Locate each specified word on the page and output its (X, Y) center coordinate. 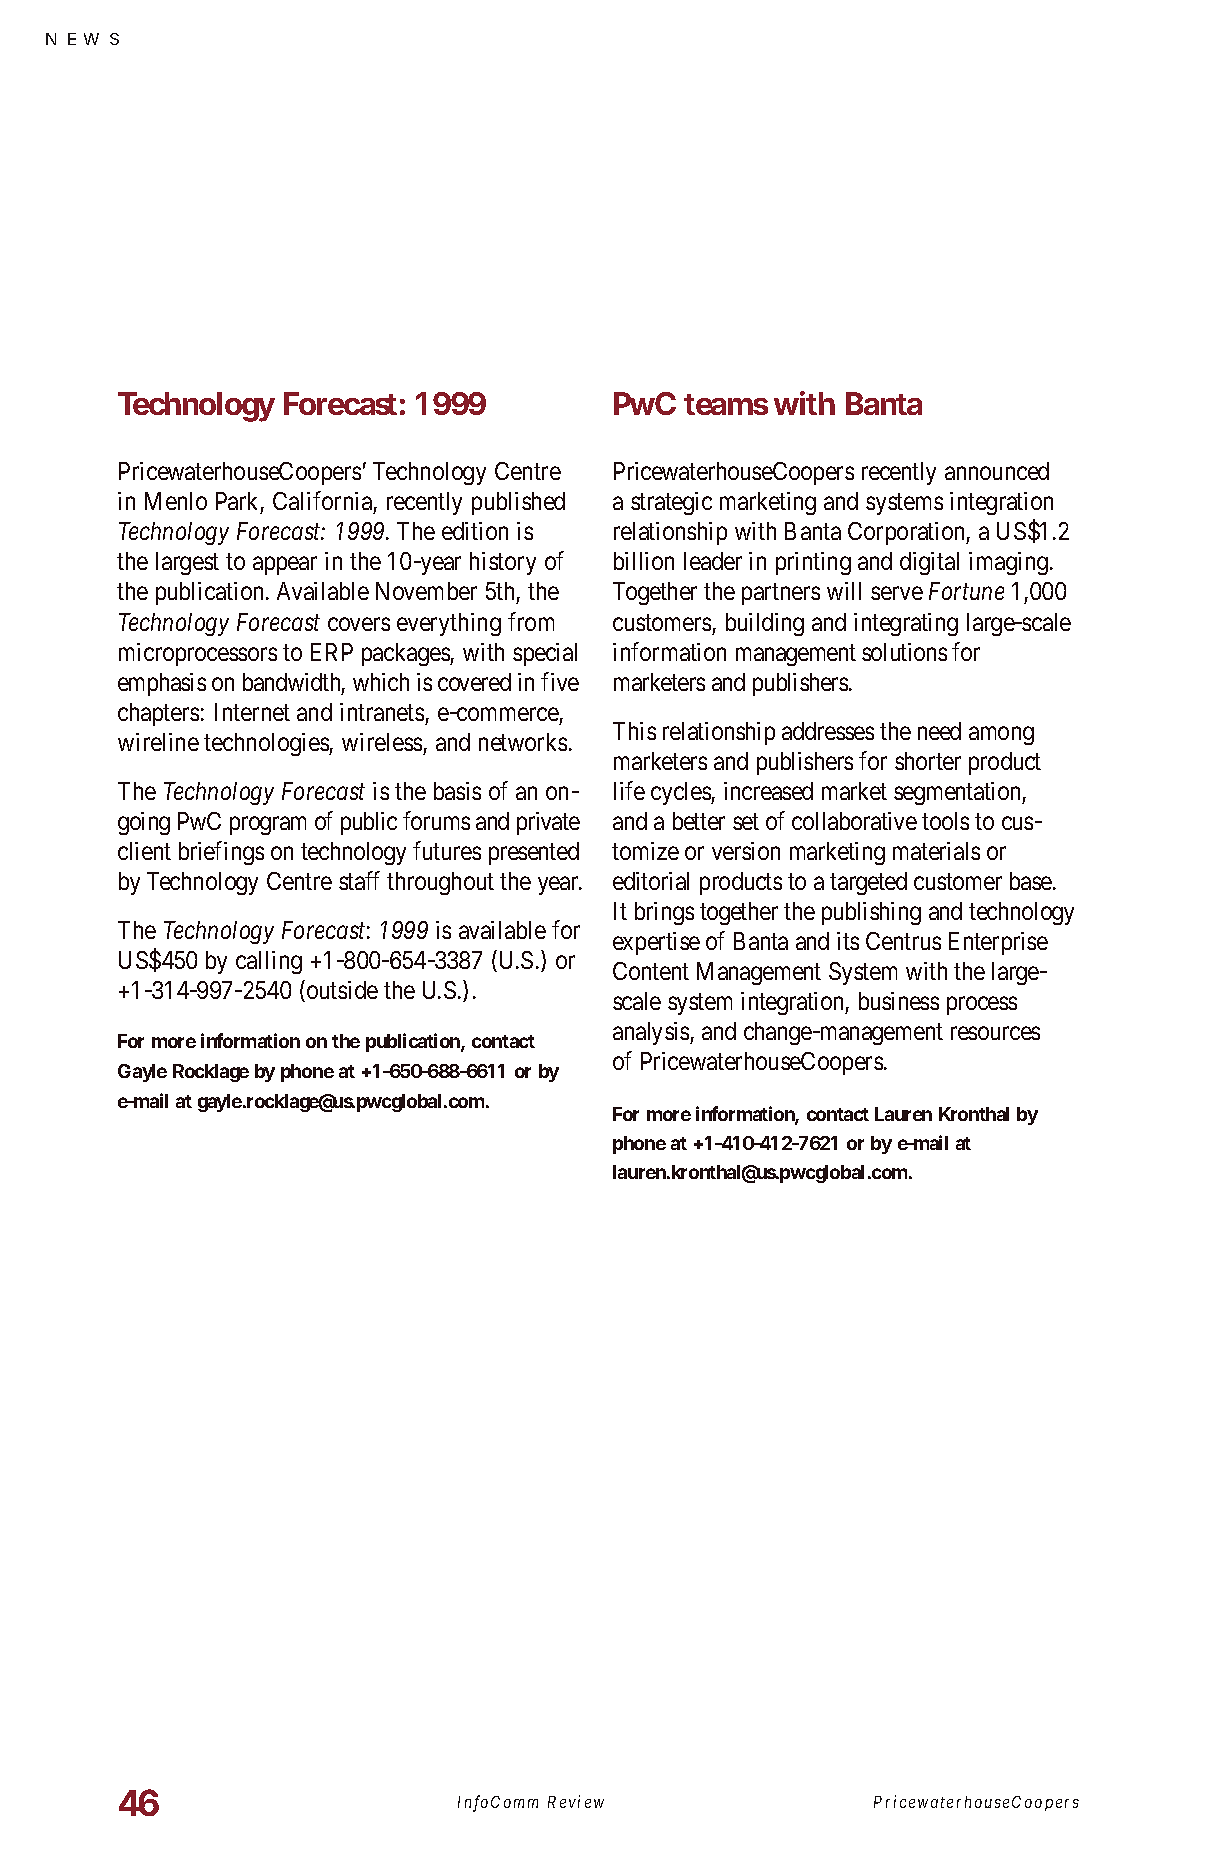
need (939, 731)
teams (726, 404)
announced (997, 471)
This (634, 731)
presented (534, 853)
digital (929, 563)
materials (936, 851)
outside (342, 990)
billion (644, 561)
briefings (221, 853)
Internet (252, 712)
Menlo (176, 501)
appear (285, 566)
